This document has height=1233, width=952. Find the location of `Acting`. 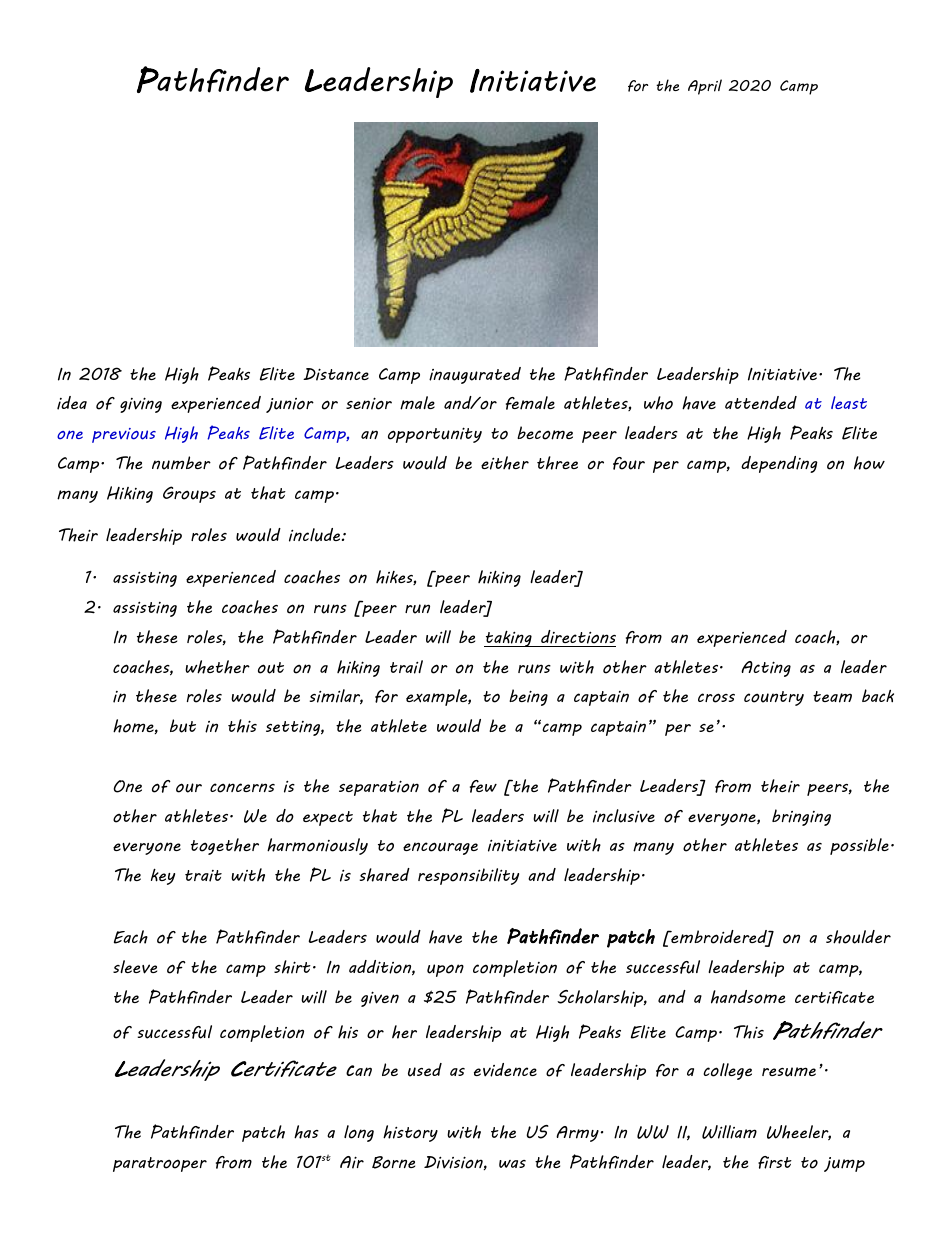

Acting is located at coordinates (766, 669).
